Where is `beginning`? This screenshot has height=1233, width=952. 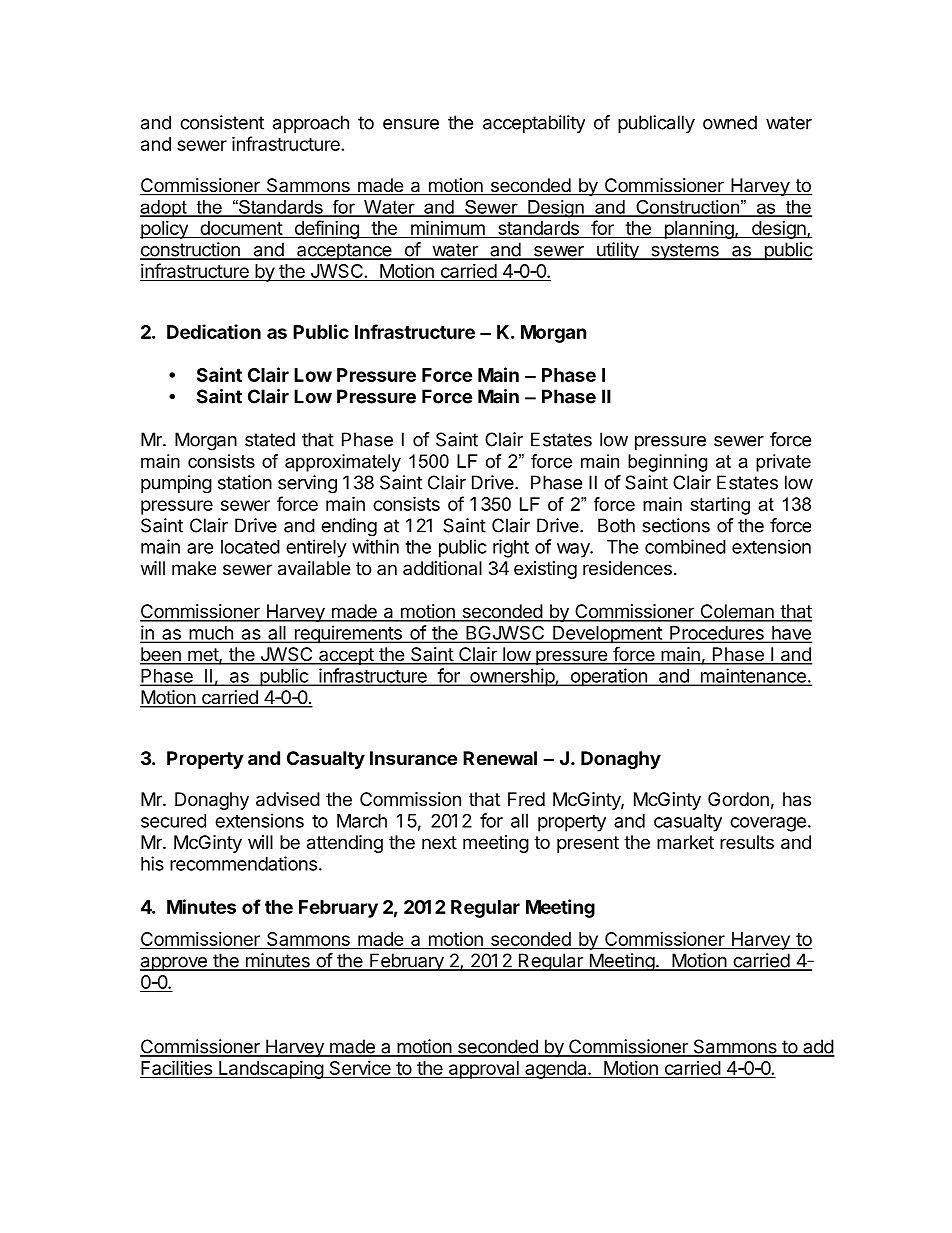 beginning is located at coordinates (667, 463).
